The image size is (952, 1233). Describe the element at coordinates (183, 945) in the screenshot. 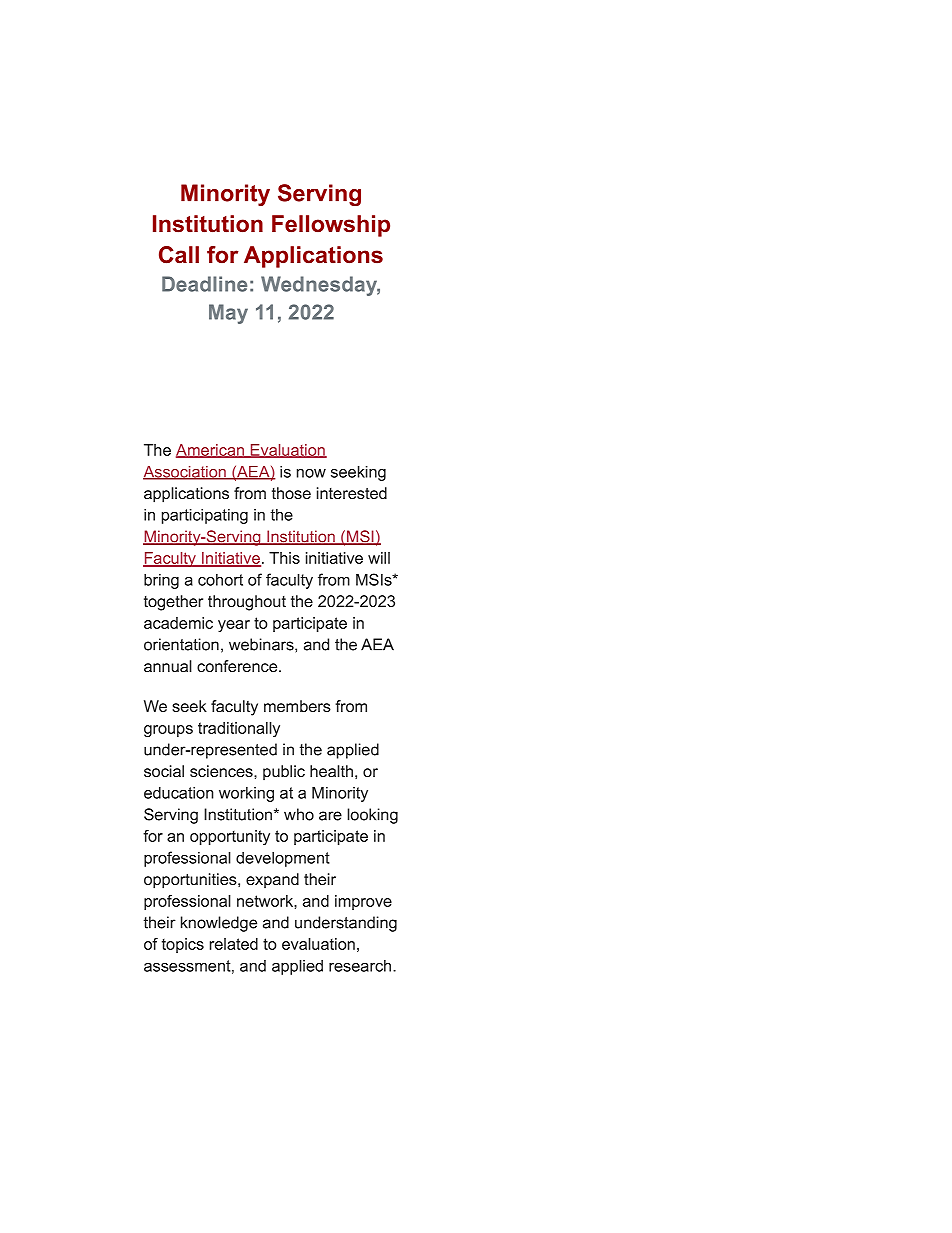

I see `topics` at that location.
